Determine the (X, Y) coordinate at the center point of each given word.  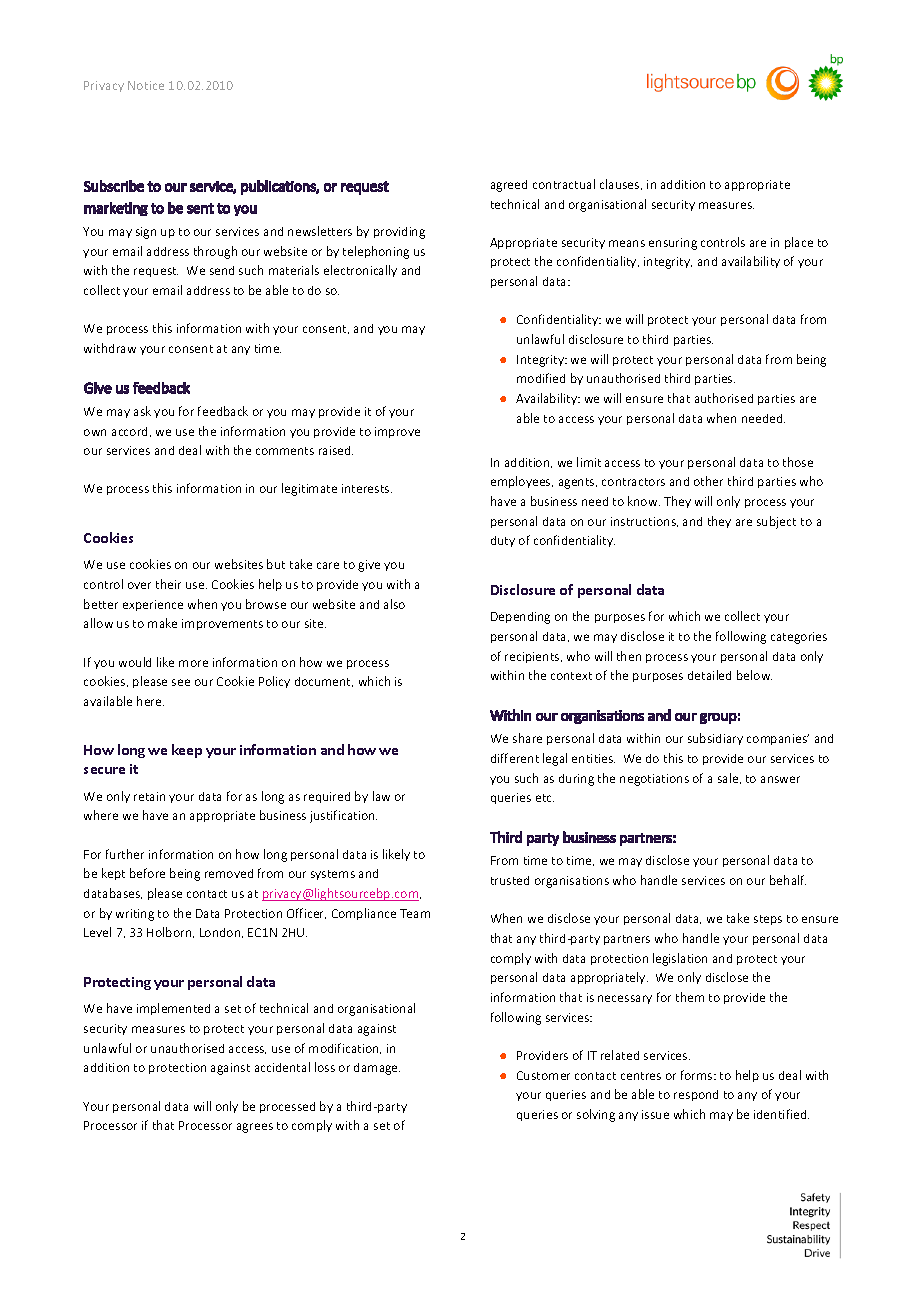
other (708, 481)
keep (187, 751)
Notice (146, 85)
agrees (255, 1128)
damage (377, 1069)
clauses (621, 184)
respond (696, 1095)
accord (129, 431)
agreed (509, 186)
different (515, 758)
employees (522, 482)
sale (729, 778)
